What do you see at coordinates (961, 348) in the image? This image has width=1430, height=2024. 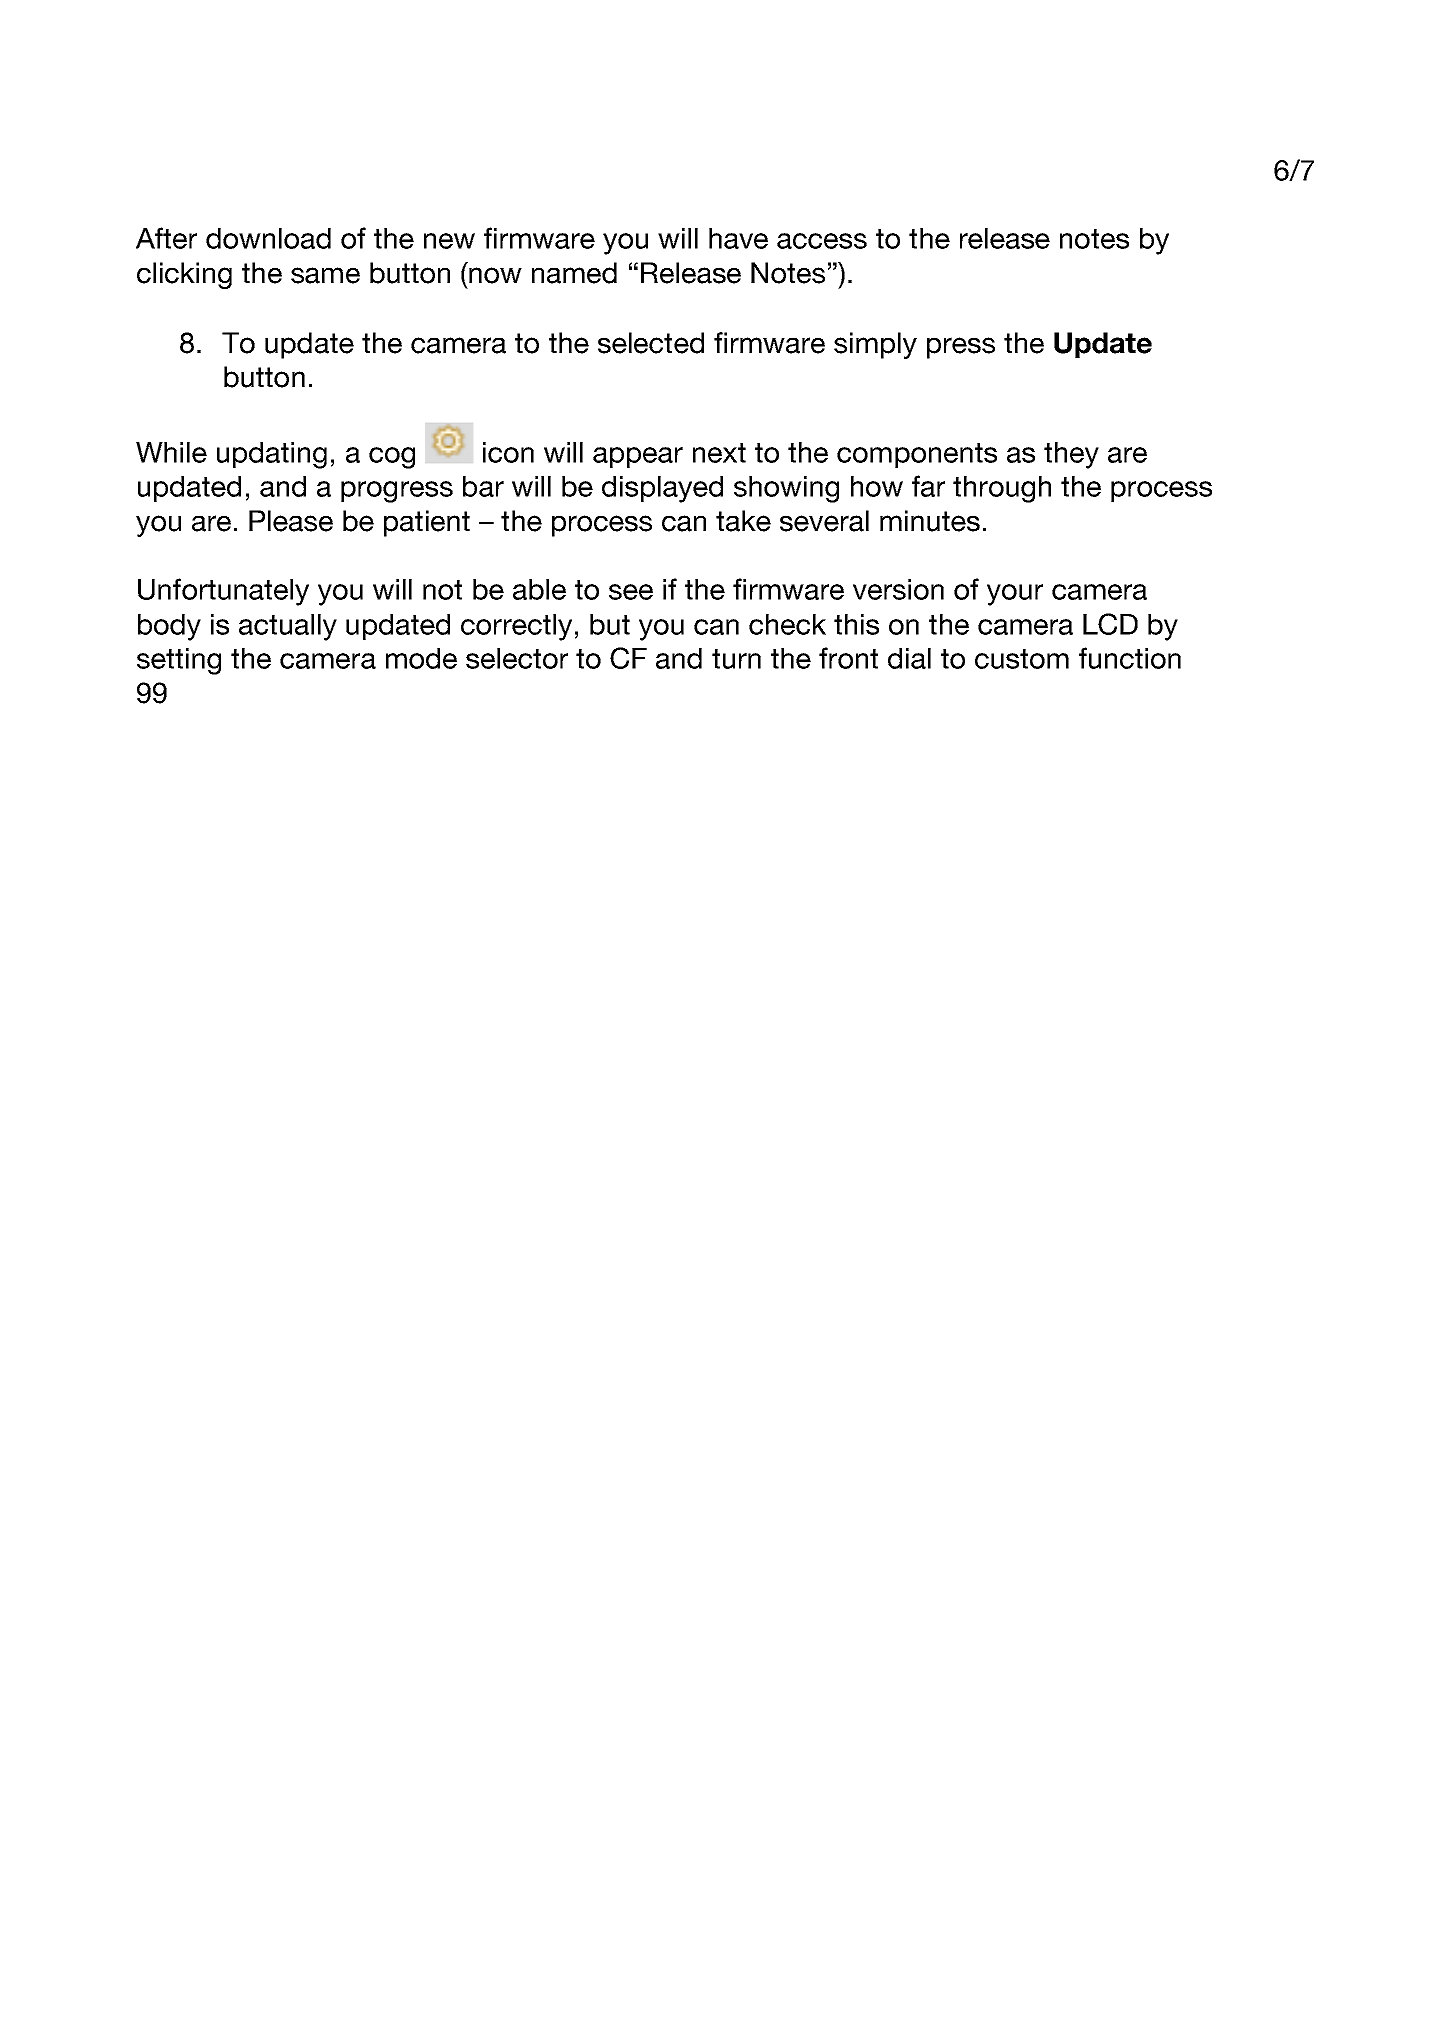 I see `press` at bounding box center [961, 348].
